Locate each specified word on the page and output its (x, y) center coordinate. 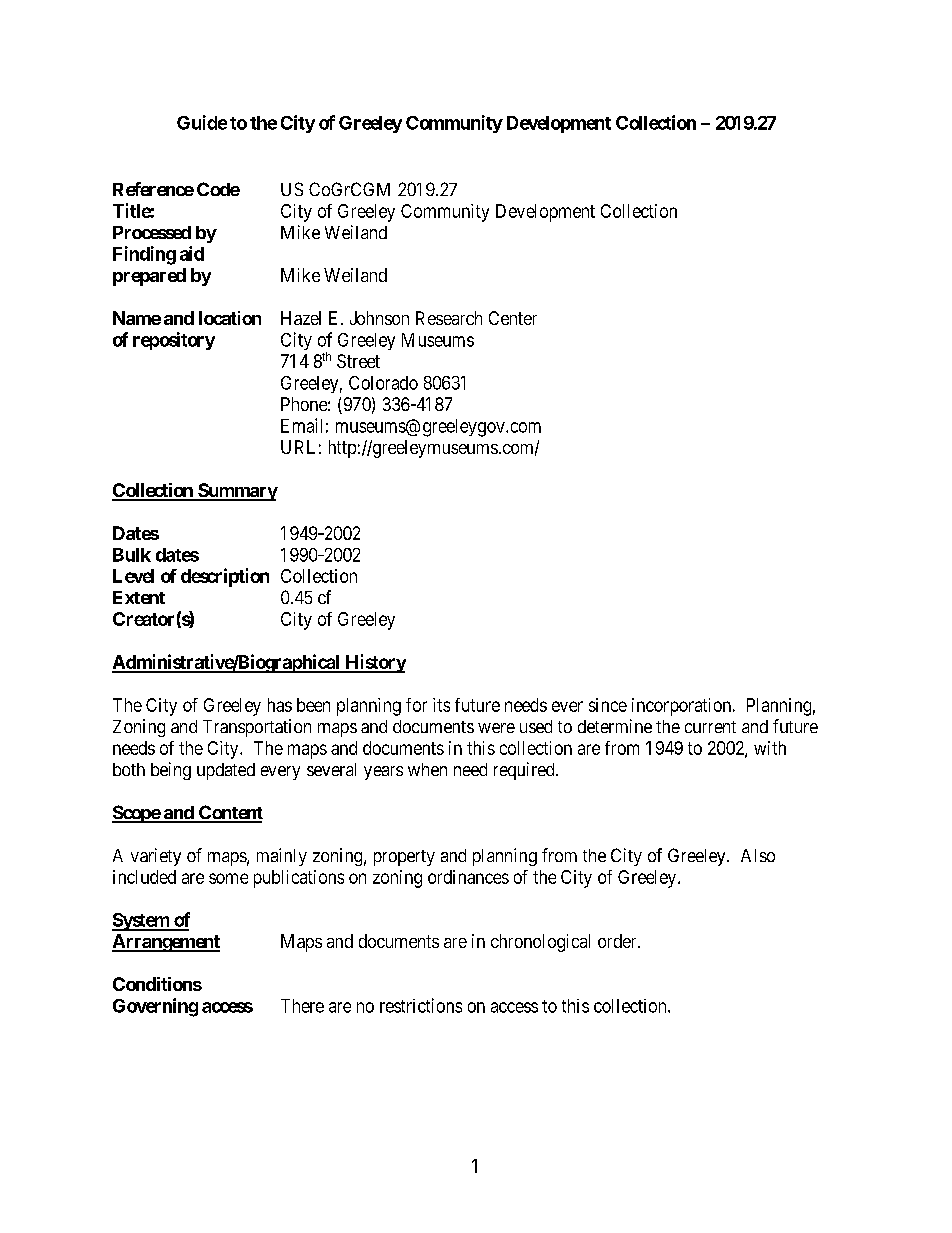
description (225, 577)
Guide (202, 122)
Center (513, 318)
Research (449, 318)
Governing (155, 1007)
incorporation (683, 707)
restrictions (421, 1005)
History (374, 663)
